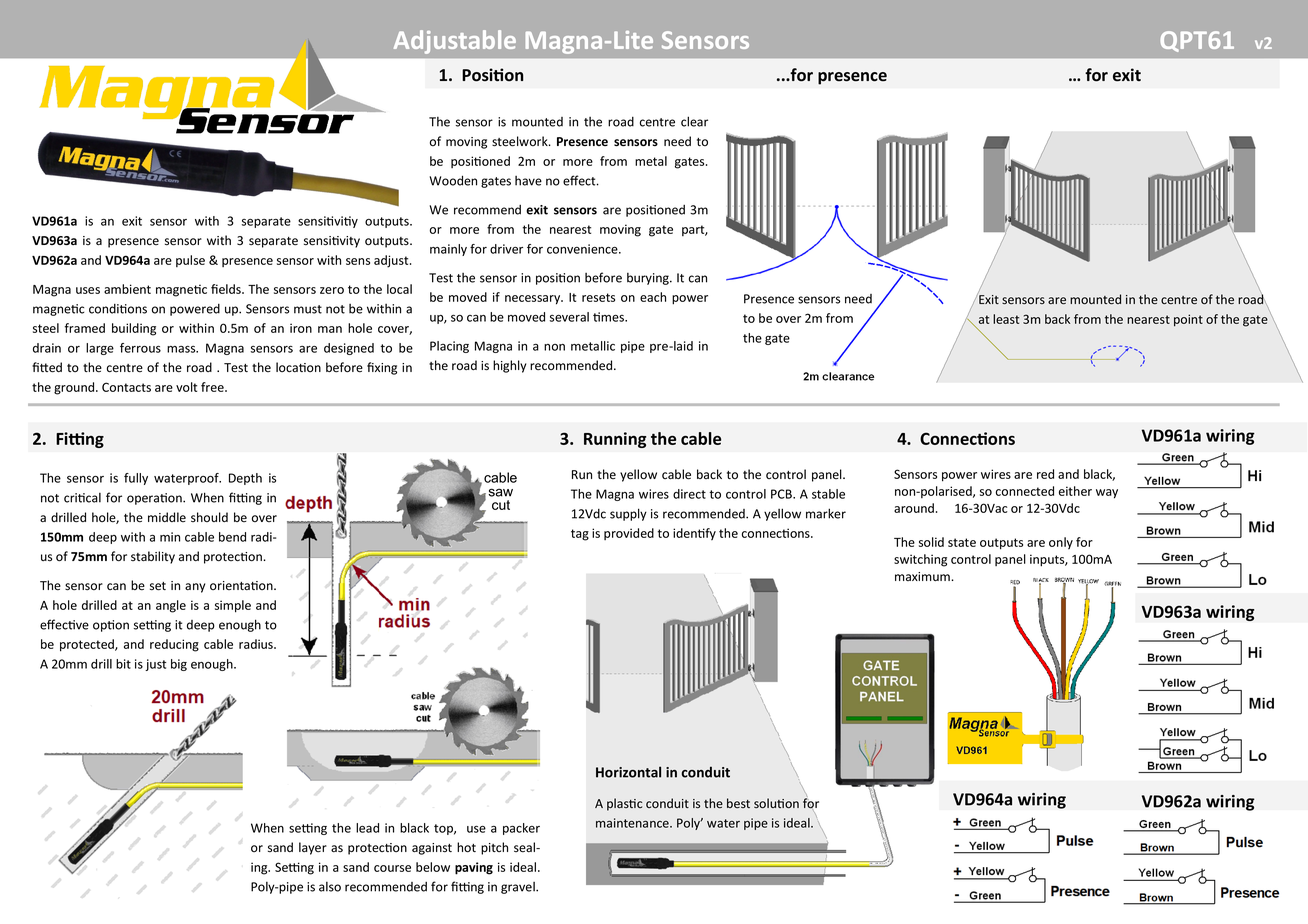  What do you see at coordinates (453, 180) in the image?
I see `Wooden` at bounding box center [453, 180].
